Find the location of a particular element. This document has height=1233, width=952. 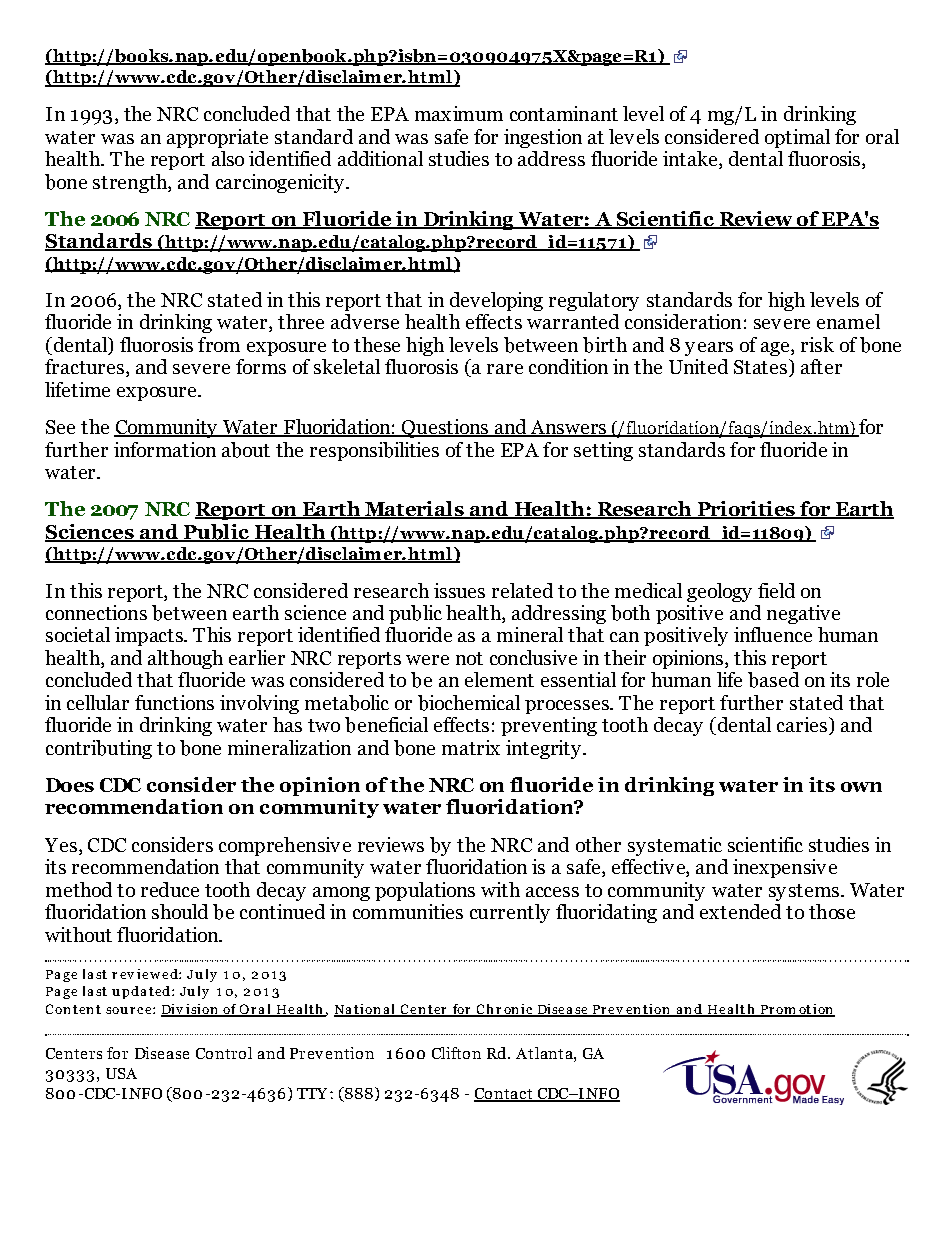

contributing is located at coordinates (99, 749).
